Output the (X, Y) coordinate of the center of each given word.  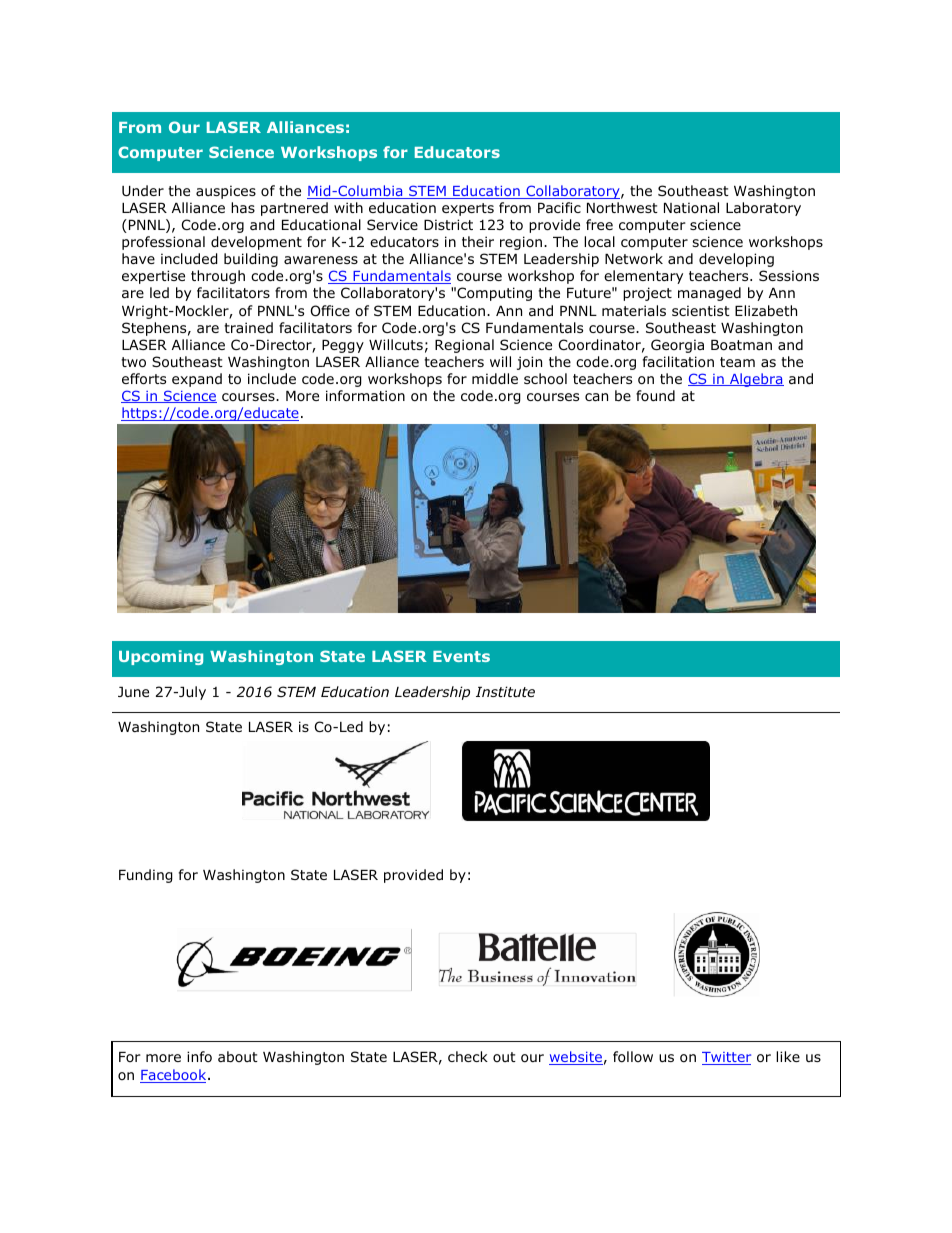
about (238, 1056)
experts (468, 209)
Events (461, 656)
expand (197, 380)
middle (495, 379)
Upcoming (161, 657)
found (655, 395)
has (243, 207)
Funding (146, 876)
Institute (505, 691)
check (468, 1056)
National (691, 207)
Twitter (726, 1058)
